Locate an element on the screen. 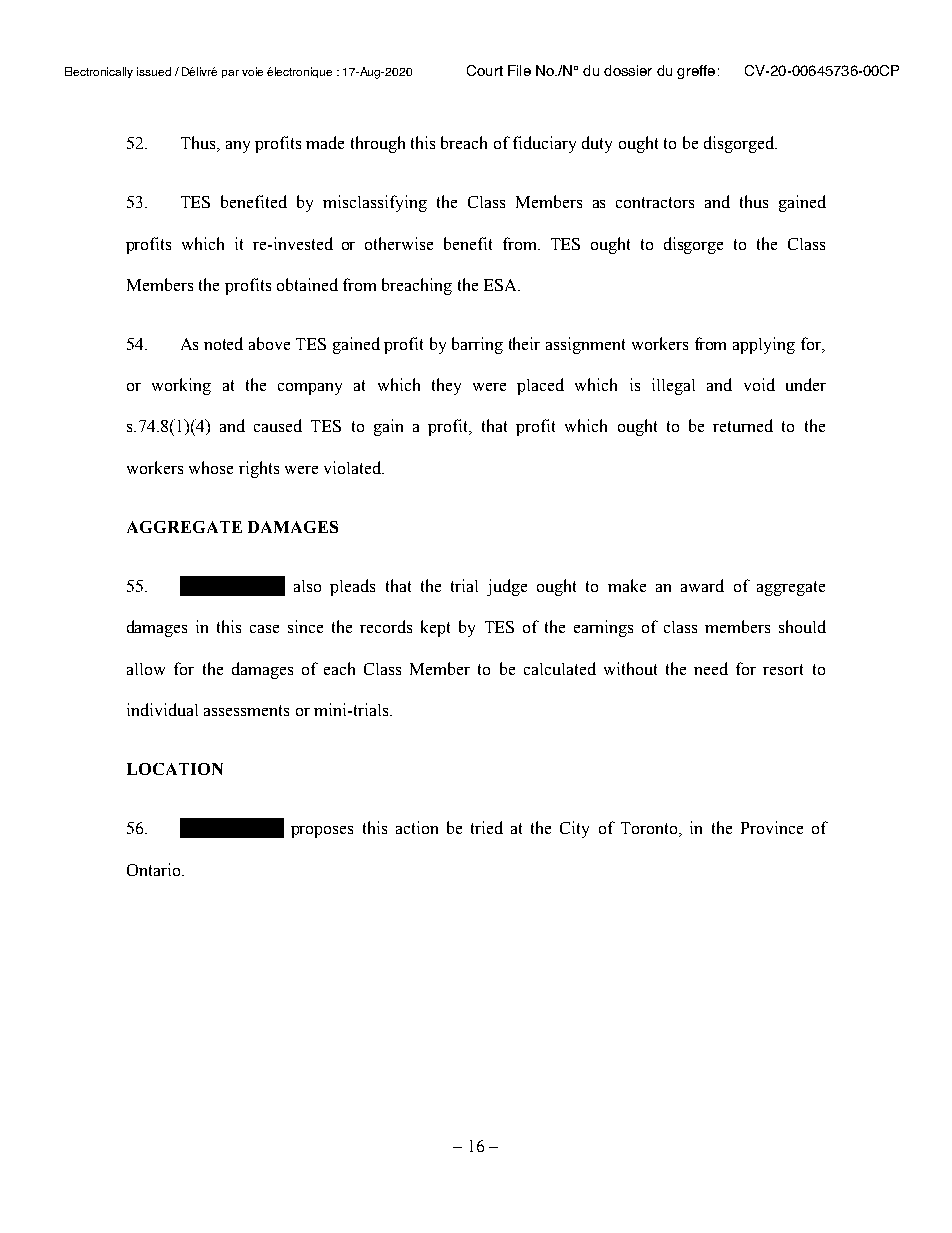 The height and width of the screenshot is (1233, 952). award is located at coordinates (702, 585).
